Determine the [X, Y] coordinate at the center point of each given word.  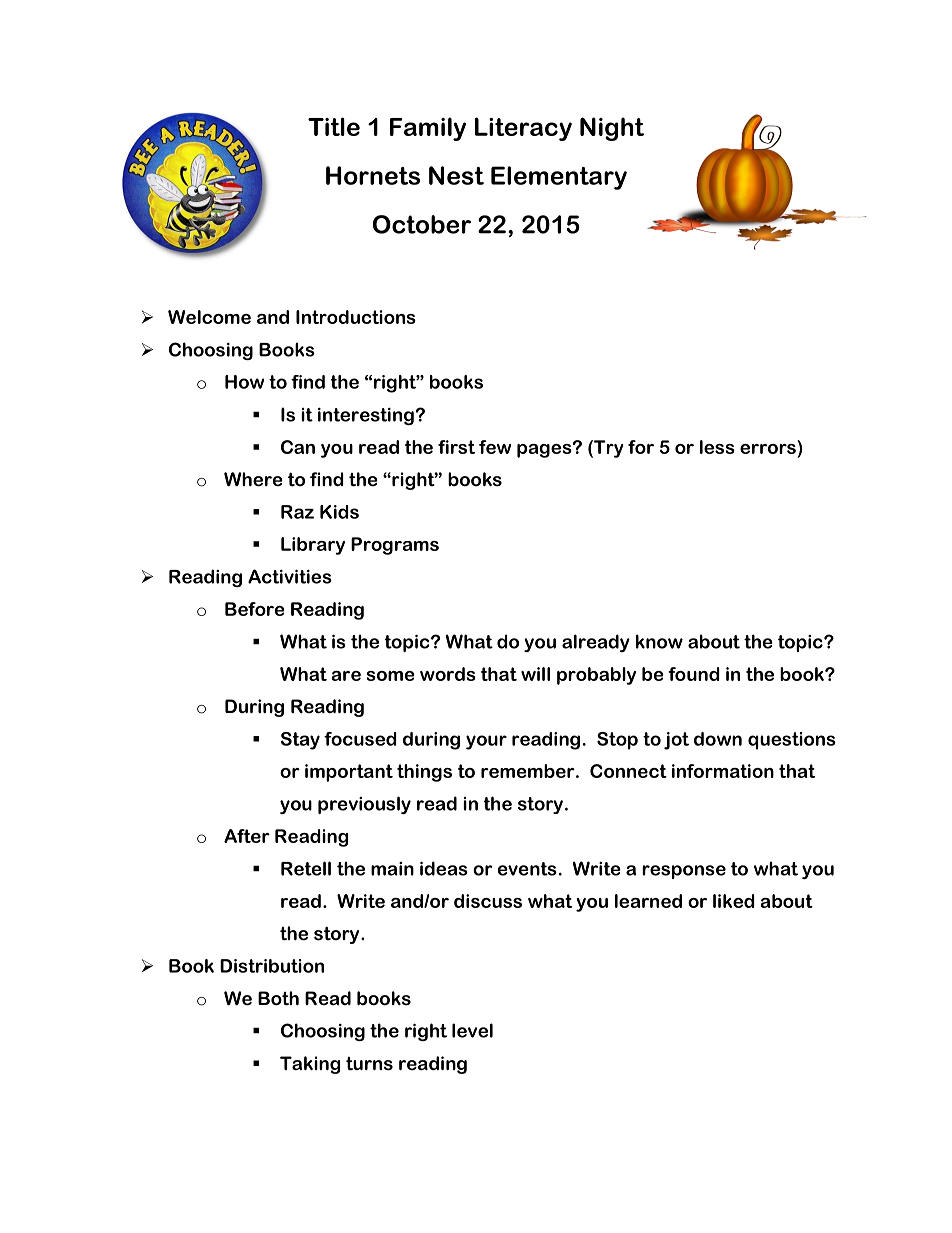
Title [334, 126]
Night [612, 129]
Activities [290, 576]
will [535, 674]
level [472, 1030]
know [659, 641]
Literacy [523, 129]
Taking [310, 1065]
